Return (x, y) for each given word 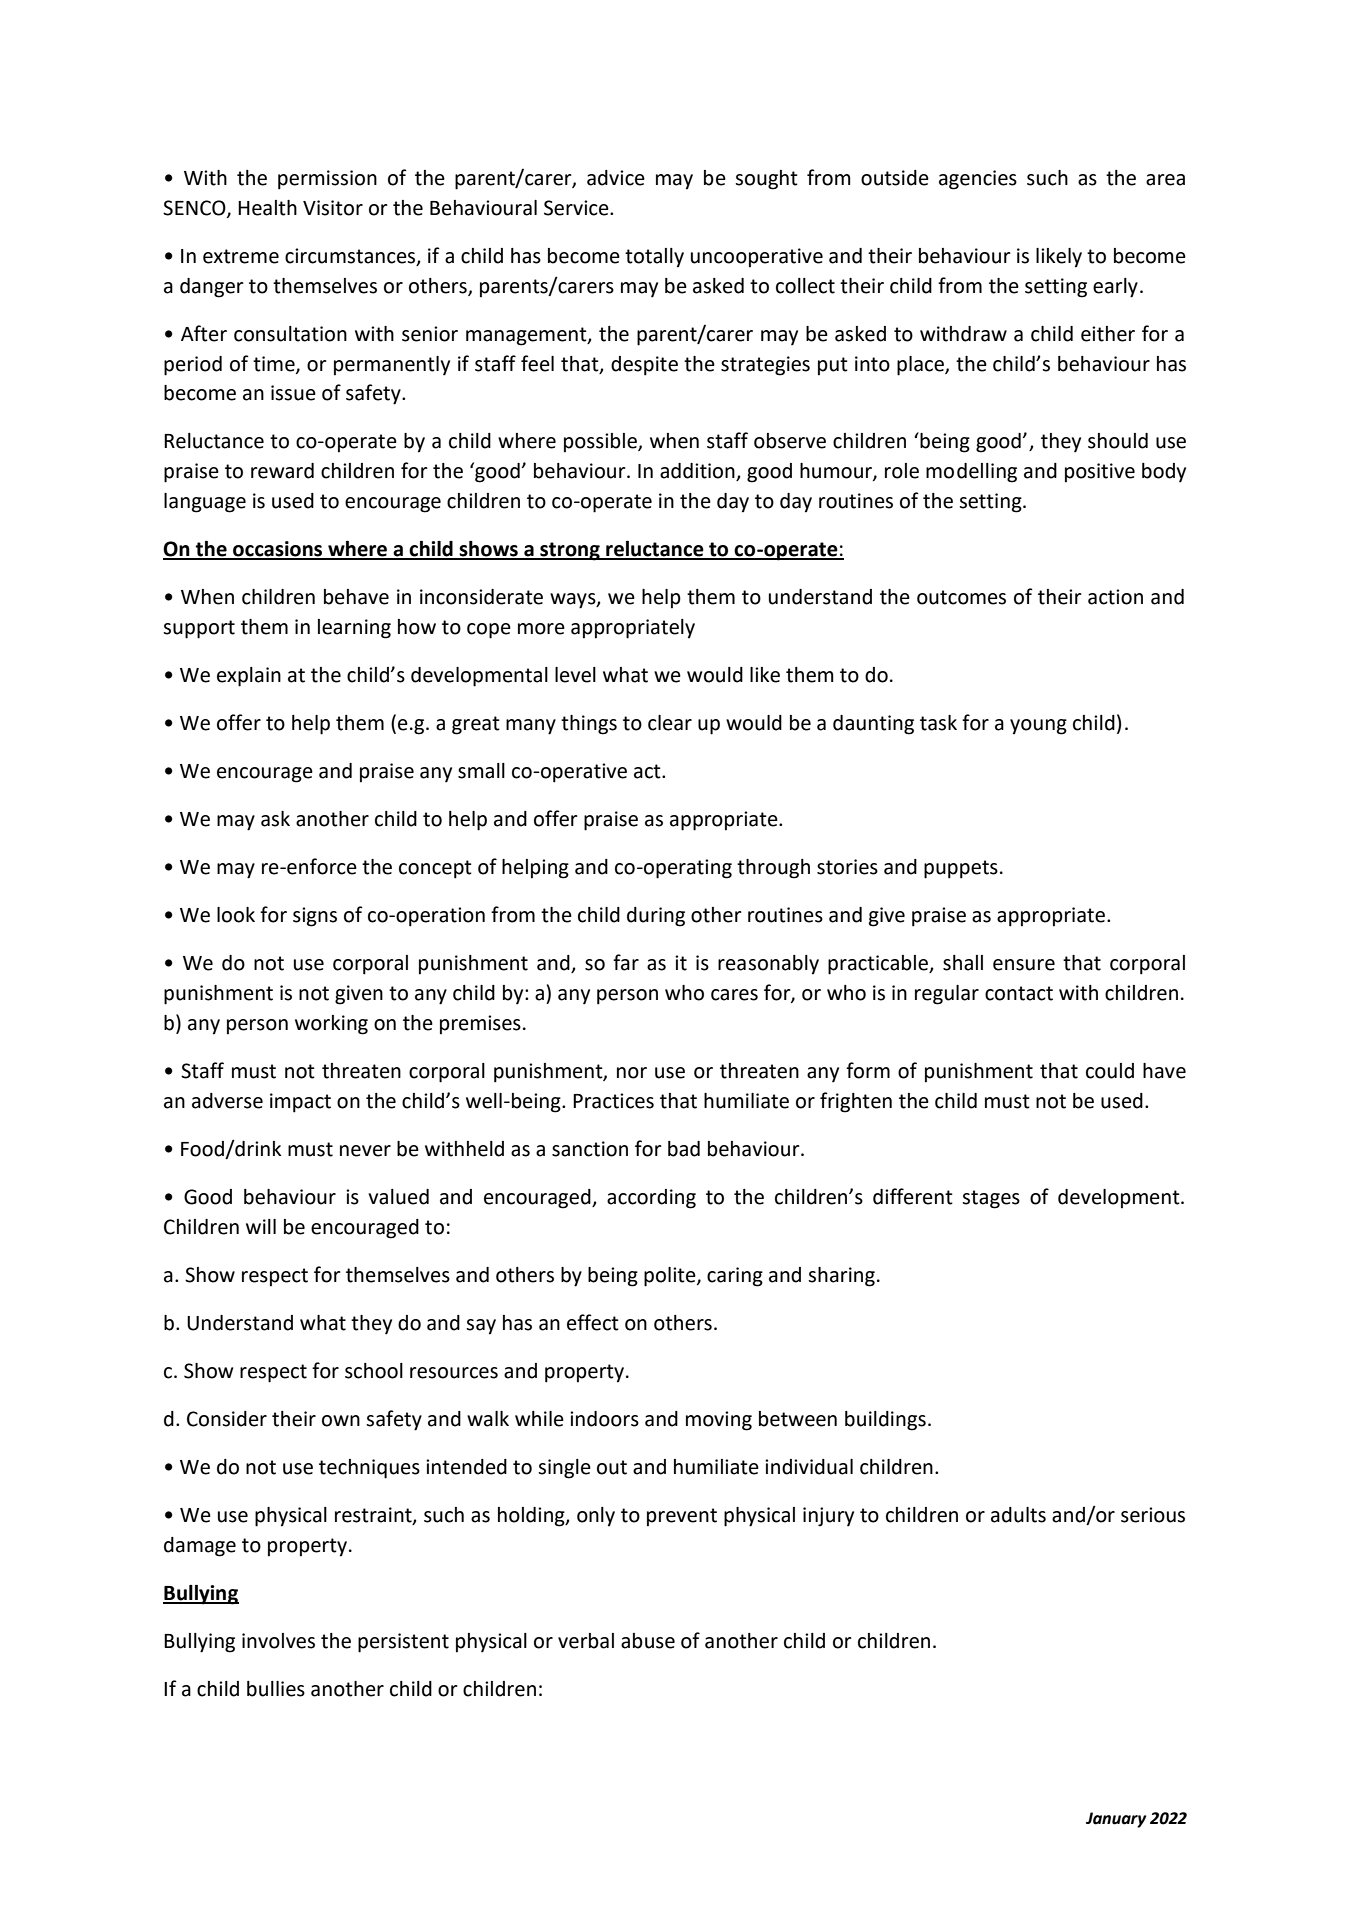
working (331, 1025)
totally (654, 258)
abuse (648, 1641)
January (1116, 1820)
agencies (978, 180)
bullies (276, 1689)
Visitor (333, 208)
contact (1019, 993)
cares (734, 995)
